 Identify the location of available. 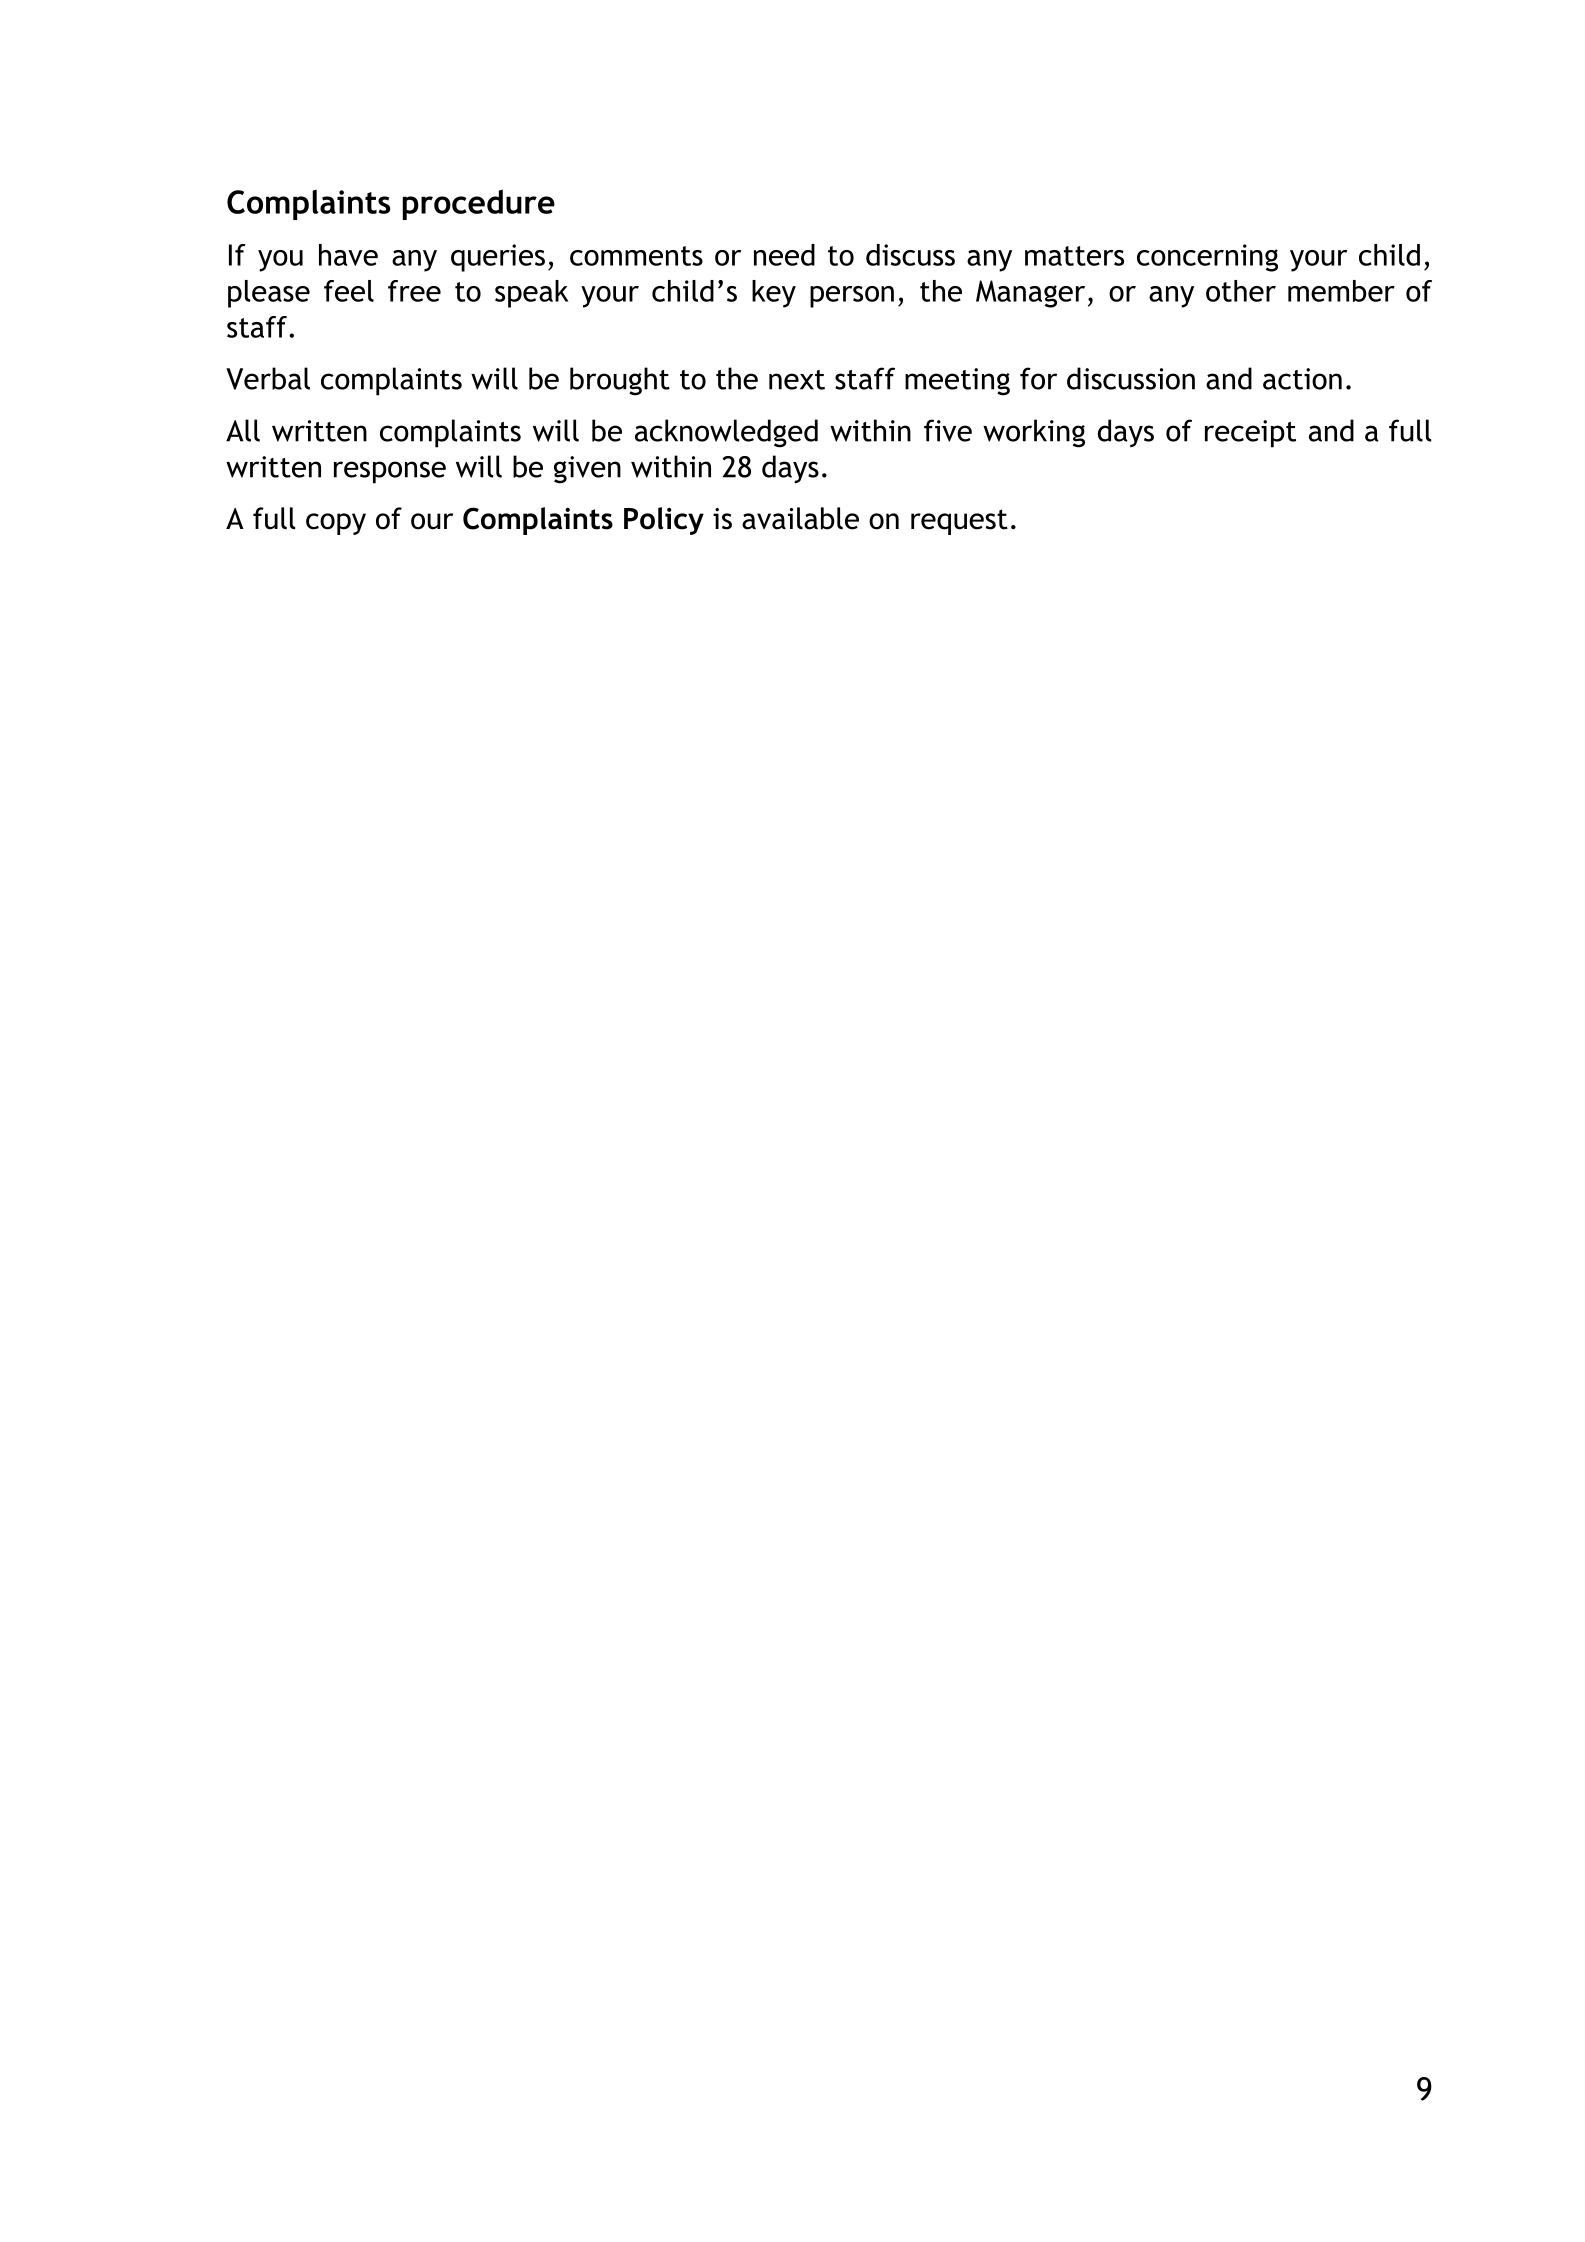
(800, 518).
